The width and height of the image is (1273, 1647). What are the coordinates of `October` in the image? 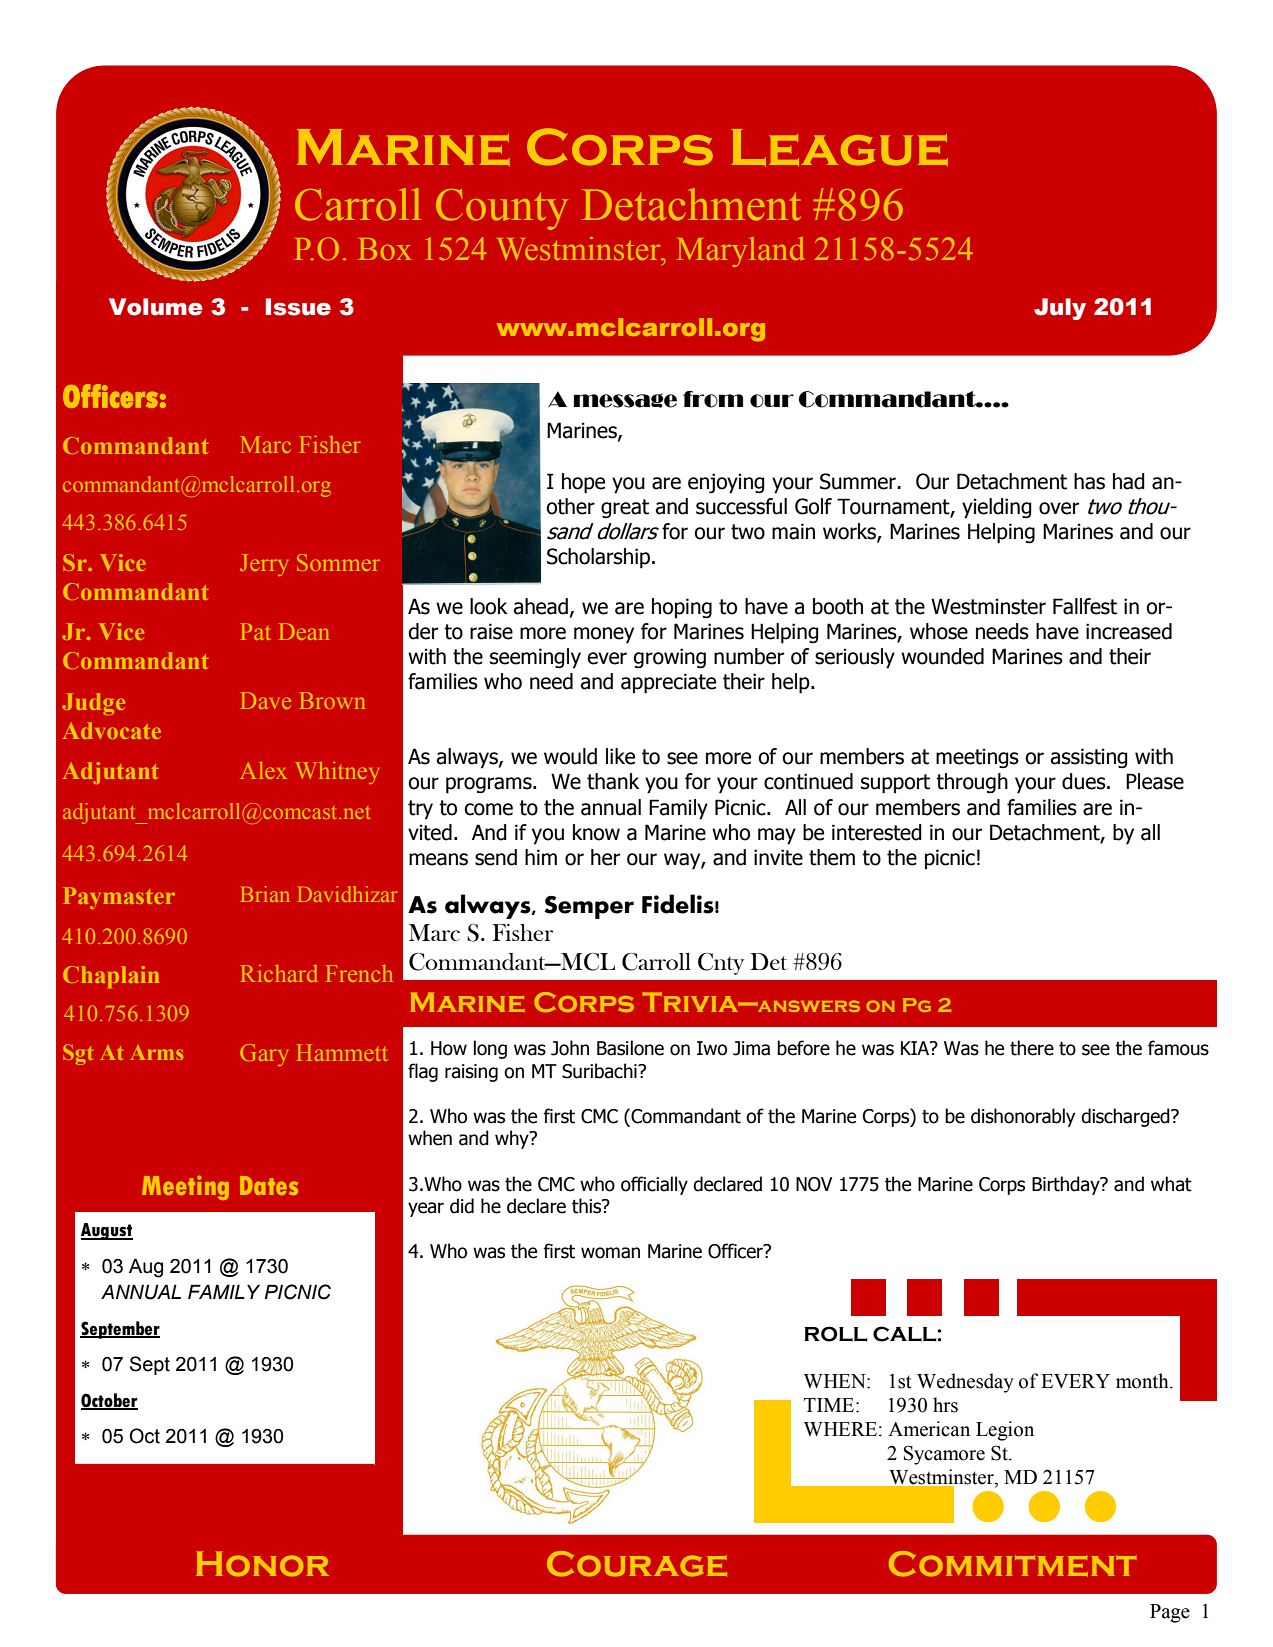 It's located at (109, 1401).
